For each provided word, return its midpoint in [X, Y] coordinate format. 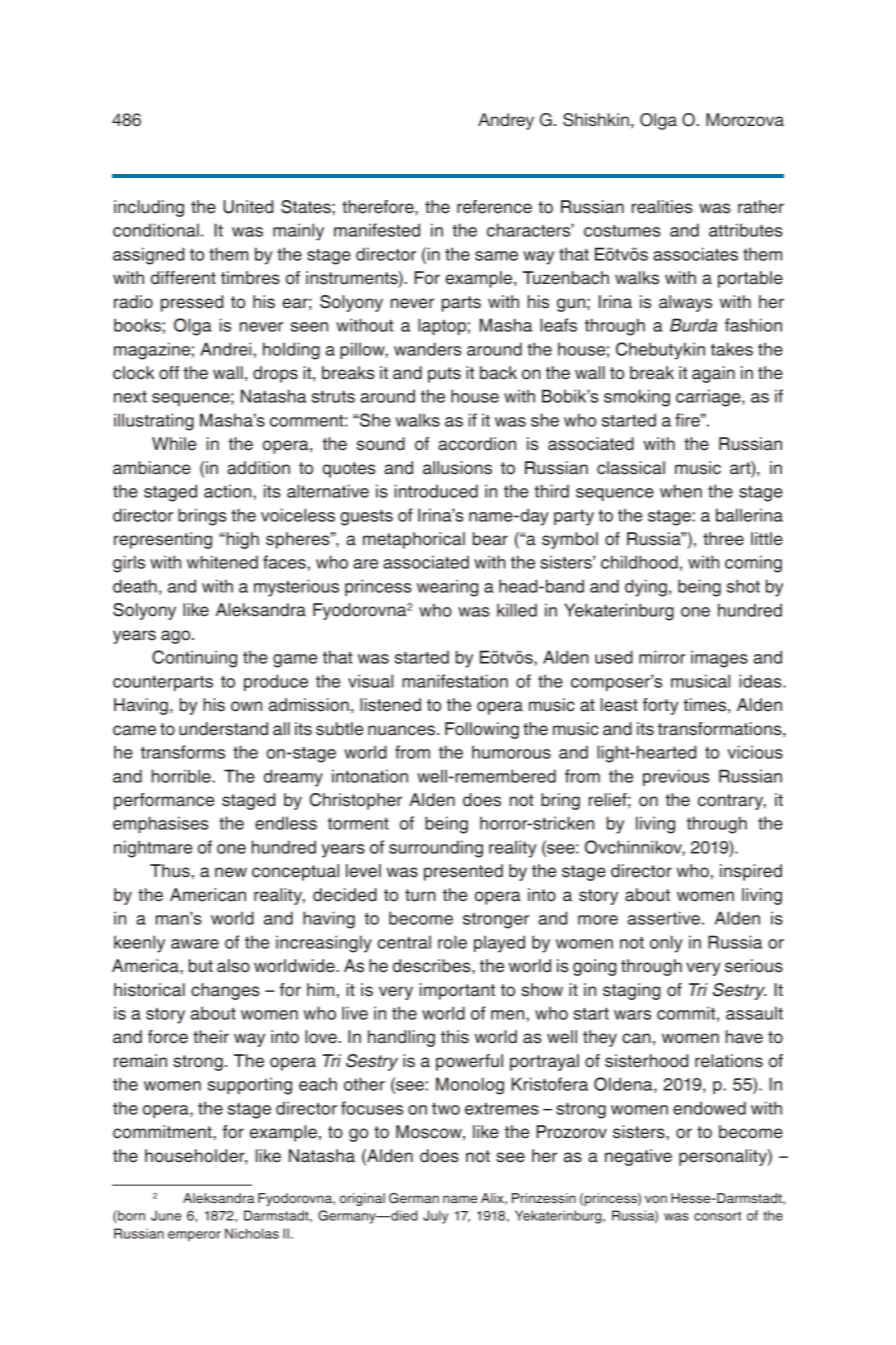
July [435, 1217]
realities [662, 207]
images [719, 659]
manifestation [455, 681]
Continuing [194, 659]
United [248, 207]
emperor [194, 1236]
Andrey [506, 121]
